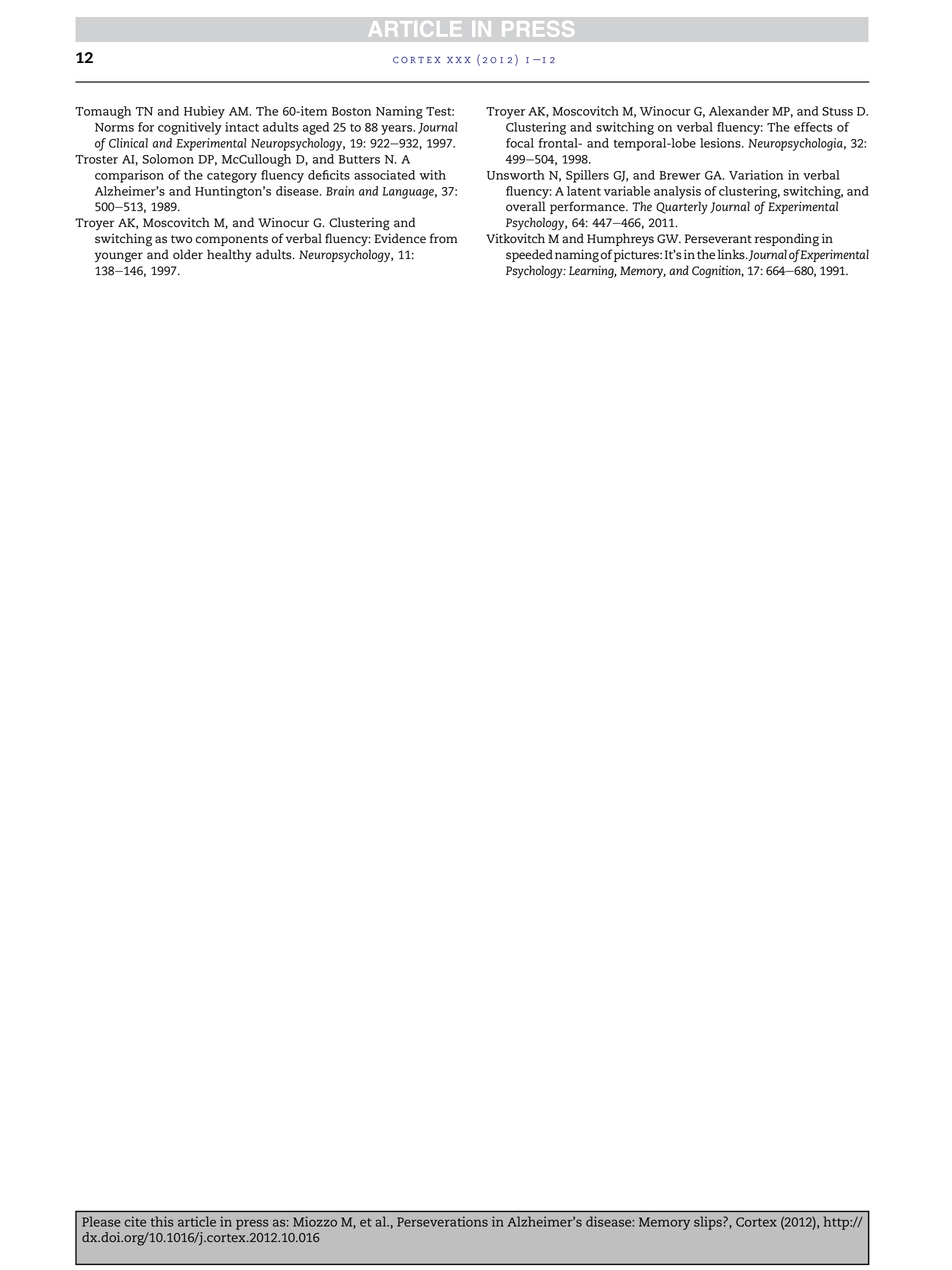 This screenshot has width=952, height=1270. I want to click on healthy, so click(229, 256).
